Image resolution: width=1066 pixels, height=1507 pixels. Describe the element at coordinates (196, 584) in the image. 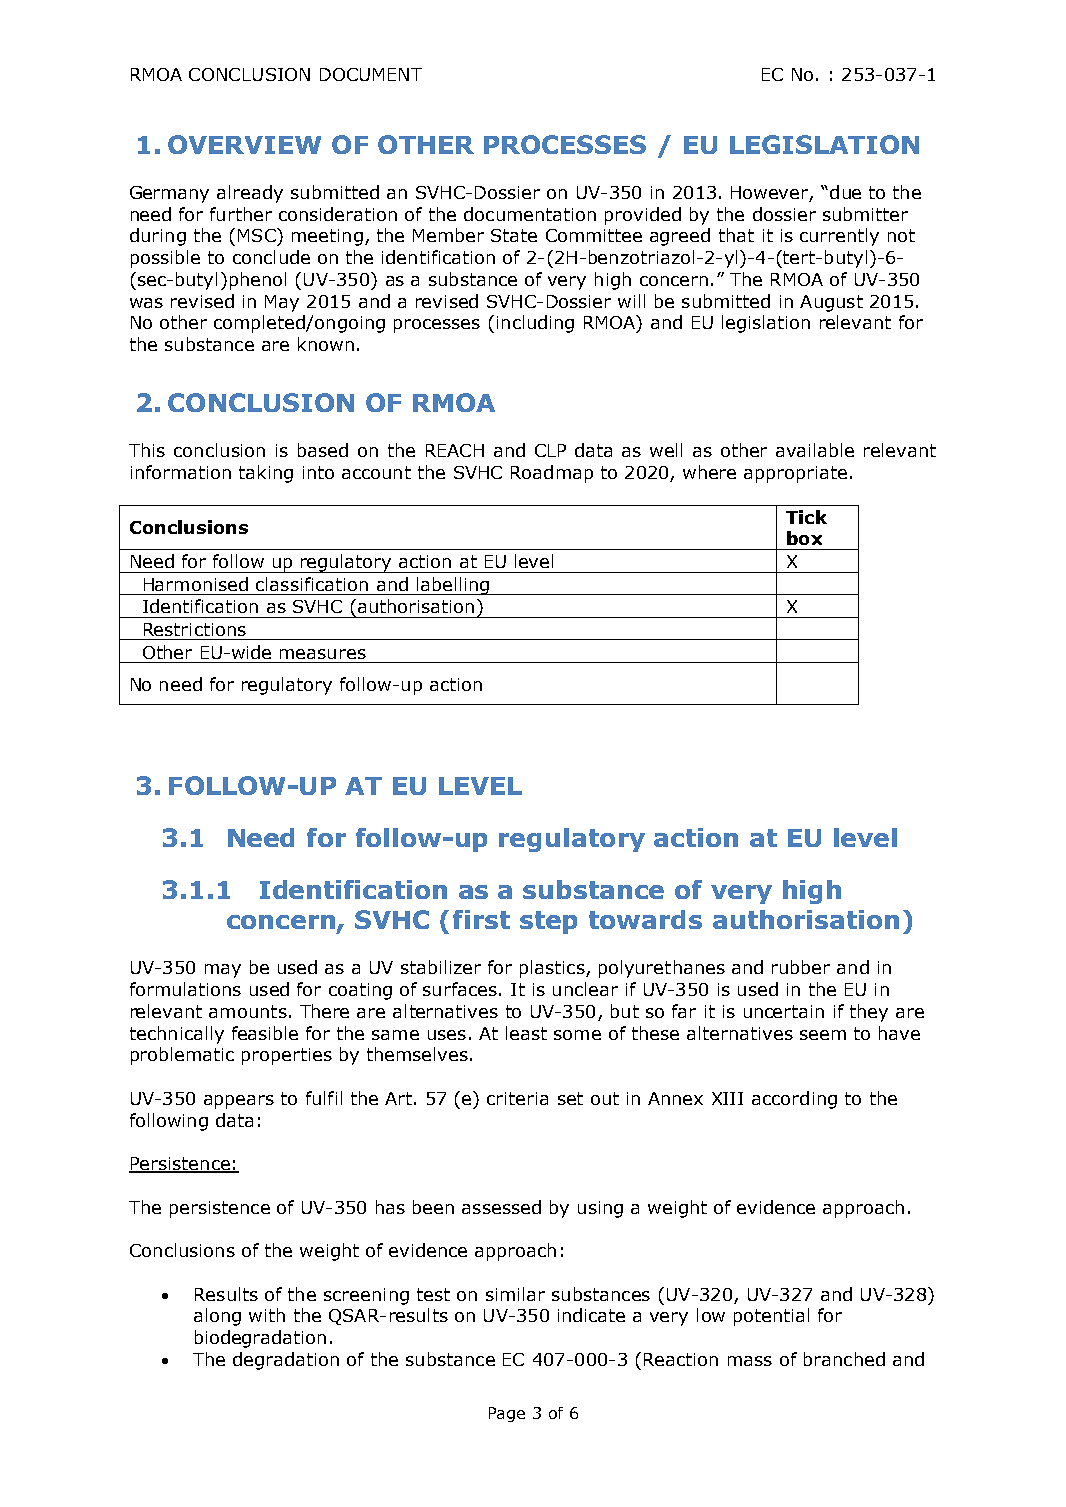

I see `Harmonised` at that location.
